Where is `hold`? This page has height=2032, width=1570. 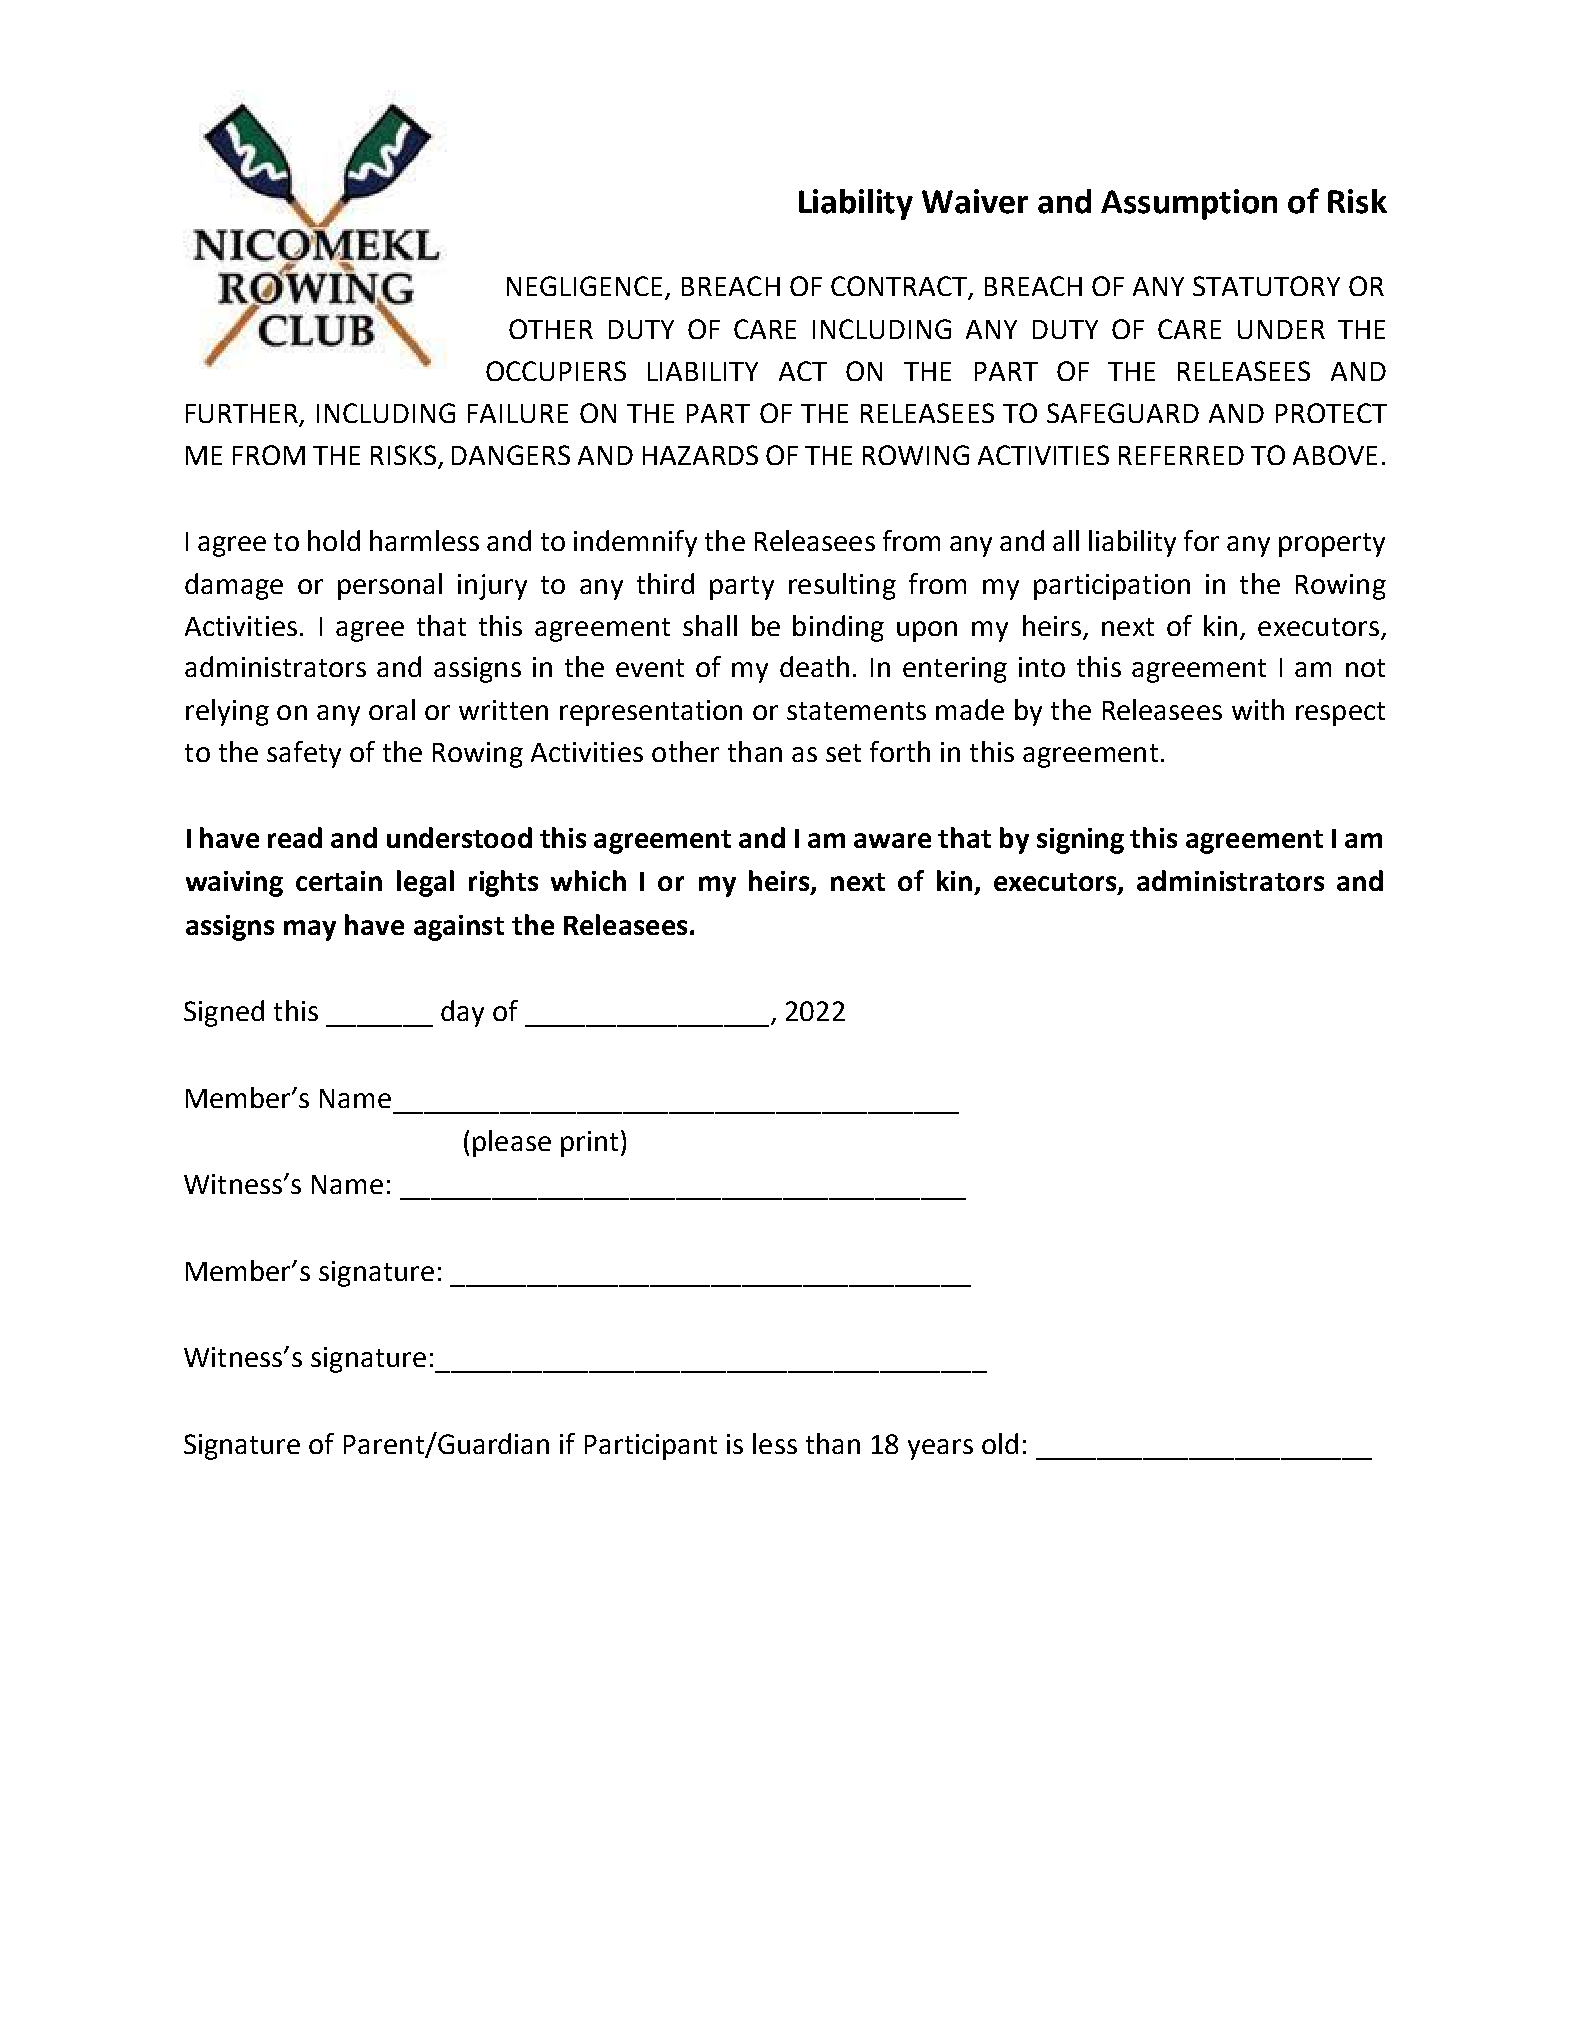
hold is located at coordinates (334, 540).
